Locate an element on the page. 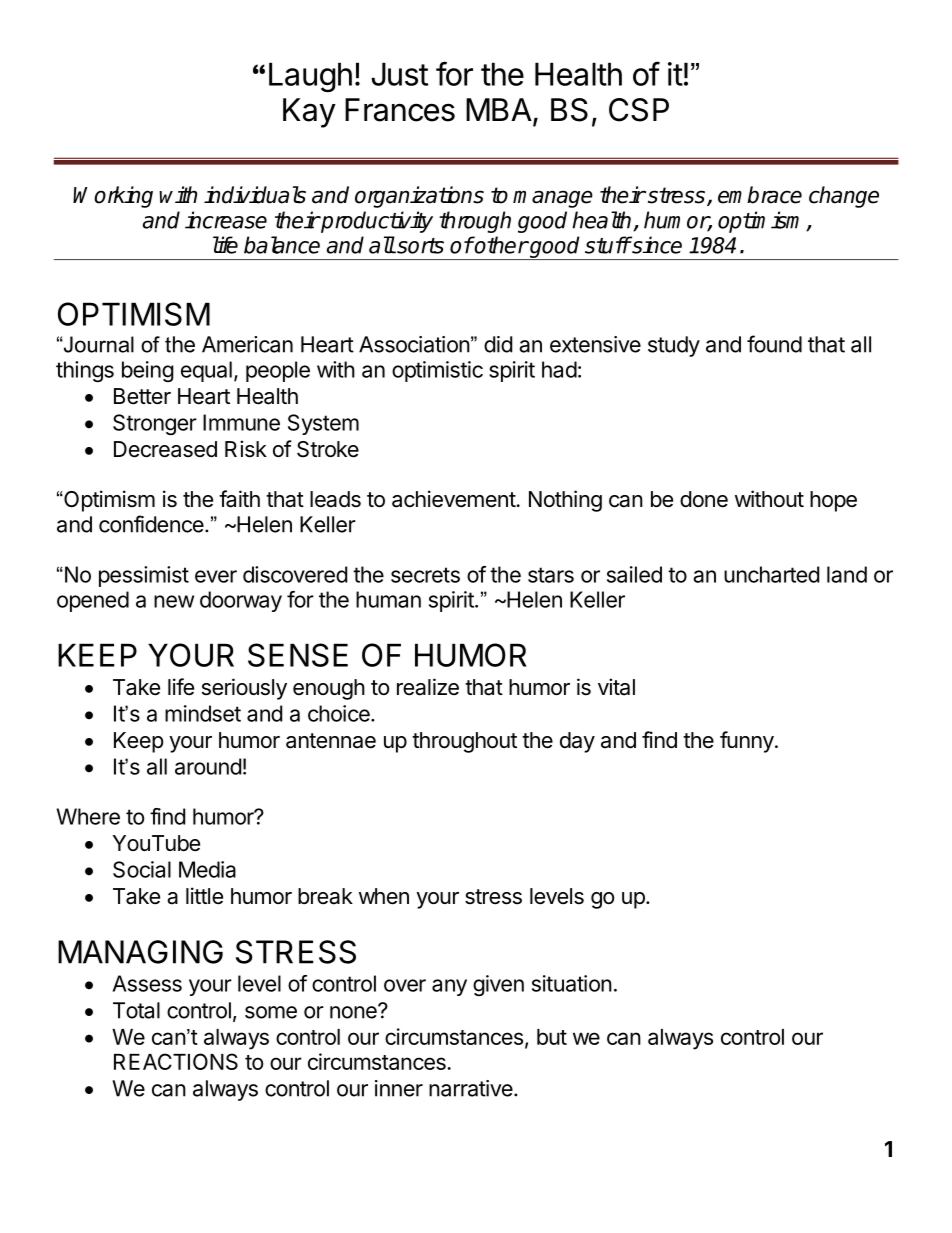 This page has height=1233, width=952. new is located at coordinates (174, 601).
